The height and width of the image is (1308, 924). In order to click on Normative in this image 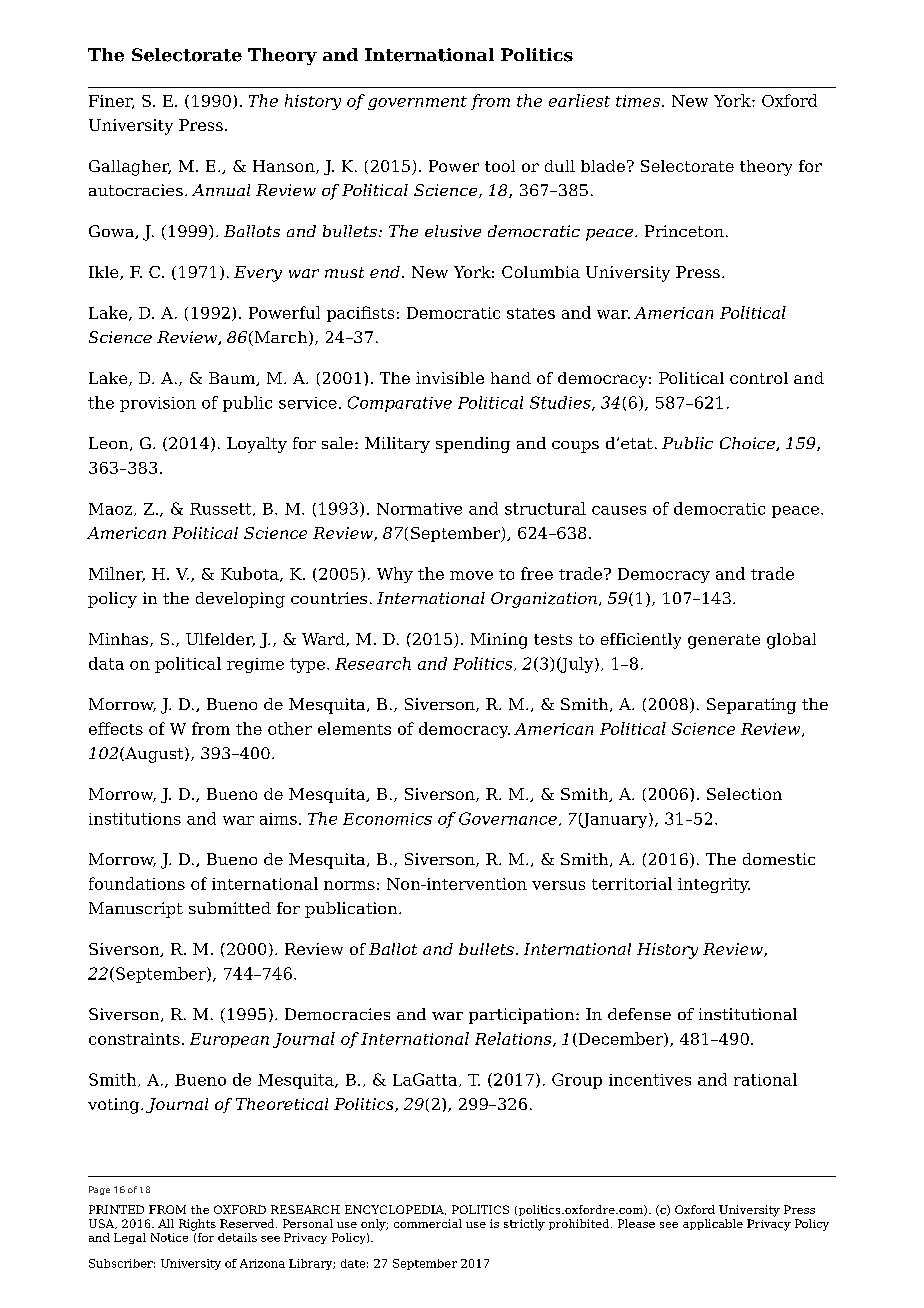, I will do `click(419, 509)`.
